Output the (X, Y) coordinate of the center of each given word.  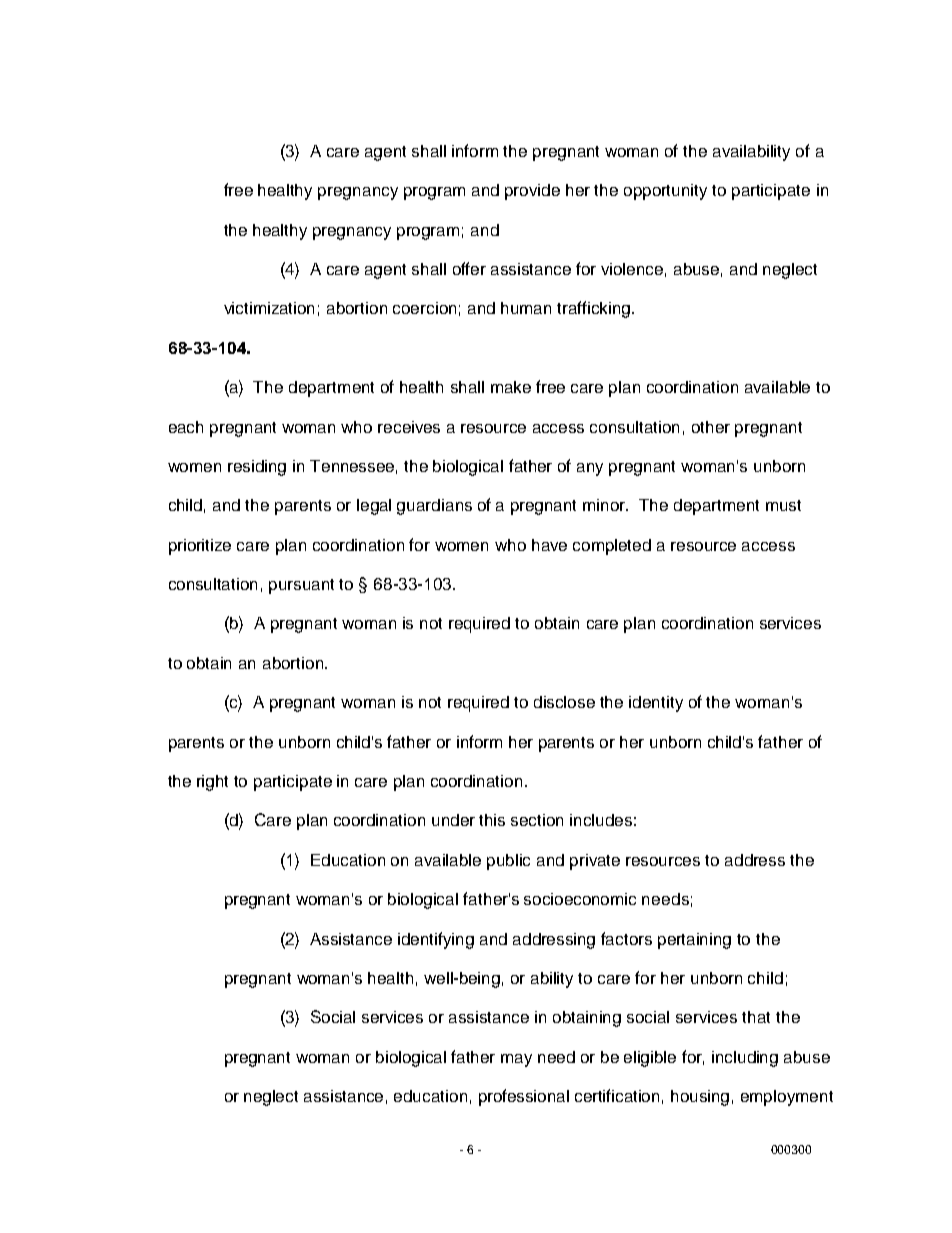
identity (656, 704)
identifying (436, 940)
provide (532, 192)
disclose (564, 702)
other (711, 427)
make (511, 387)
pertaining (694, 941)
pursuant (301, 586)
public (508, 862)
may (516, 1060)
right (212, 783)
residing (257, 468)
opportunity (665, 192)
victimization (269, 308)
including (745, 1059)
